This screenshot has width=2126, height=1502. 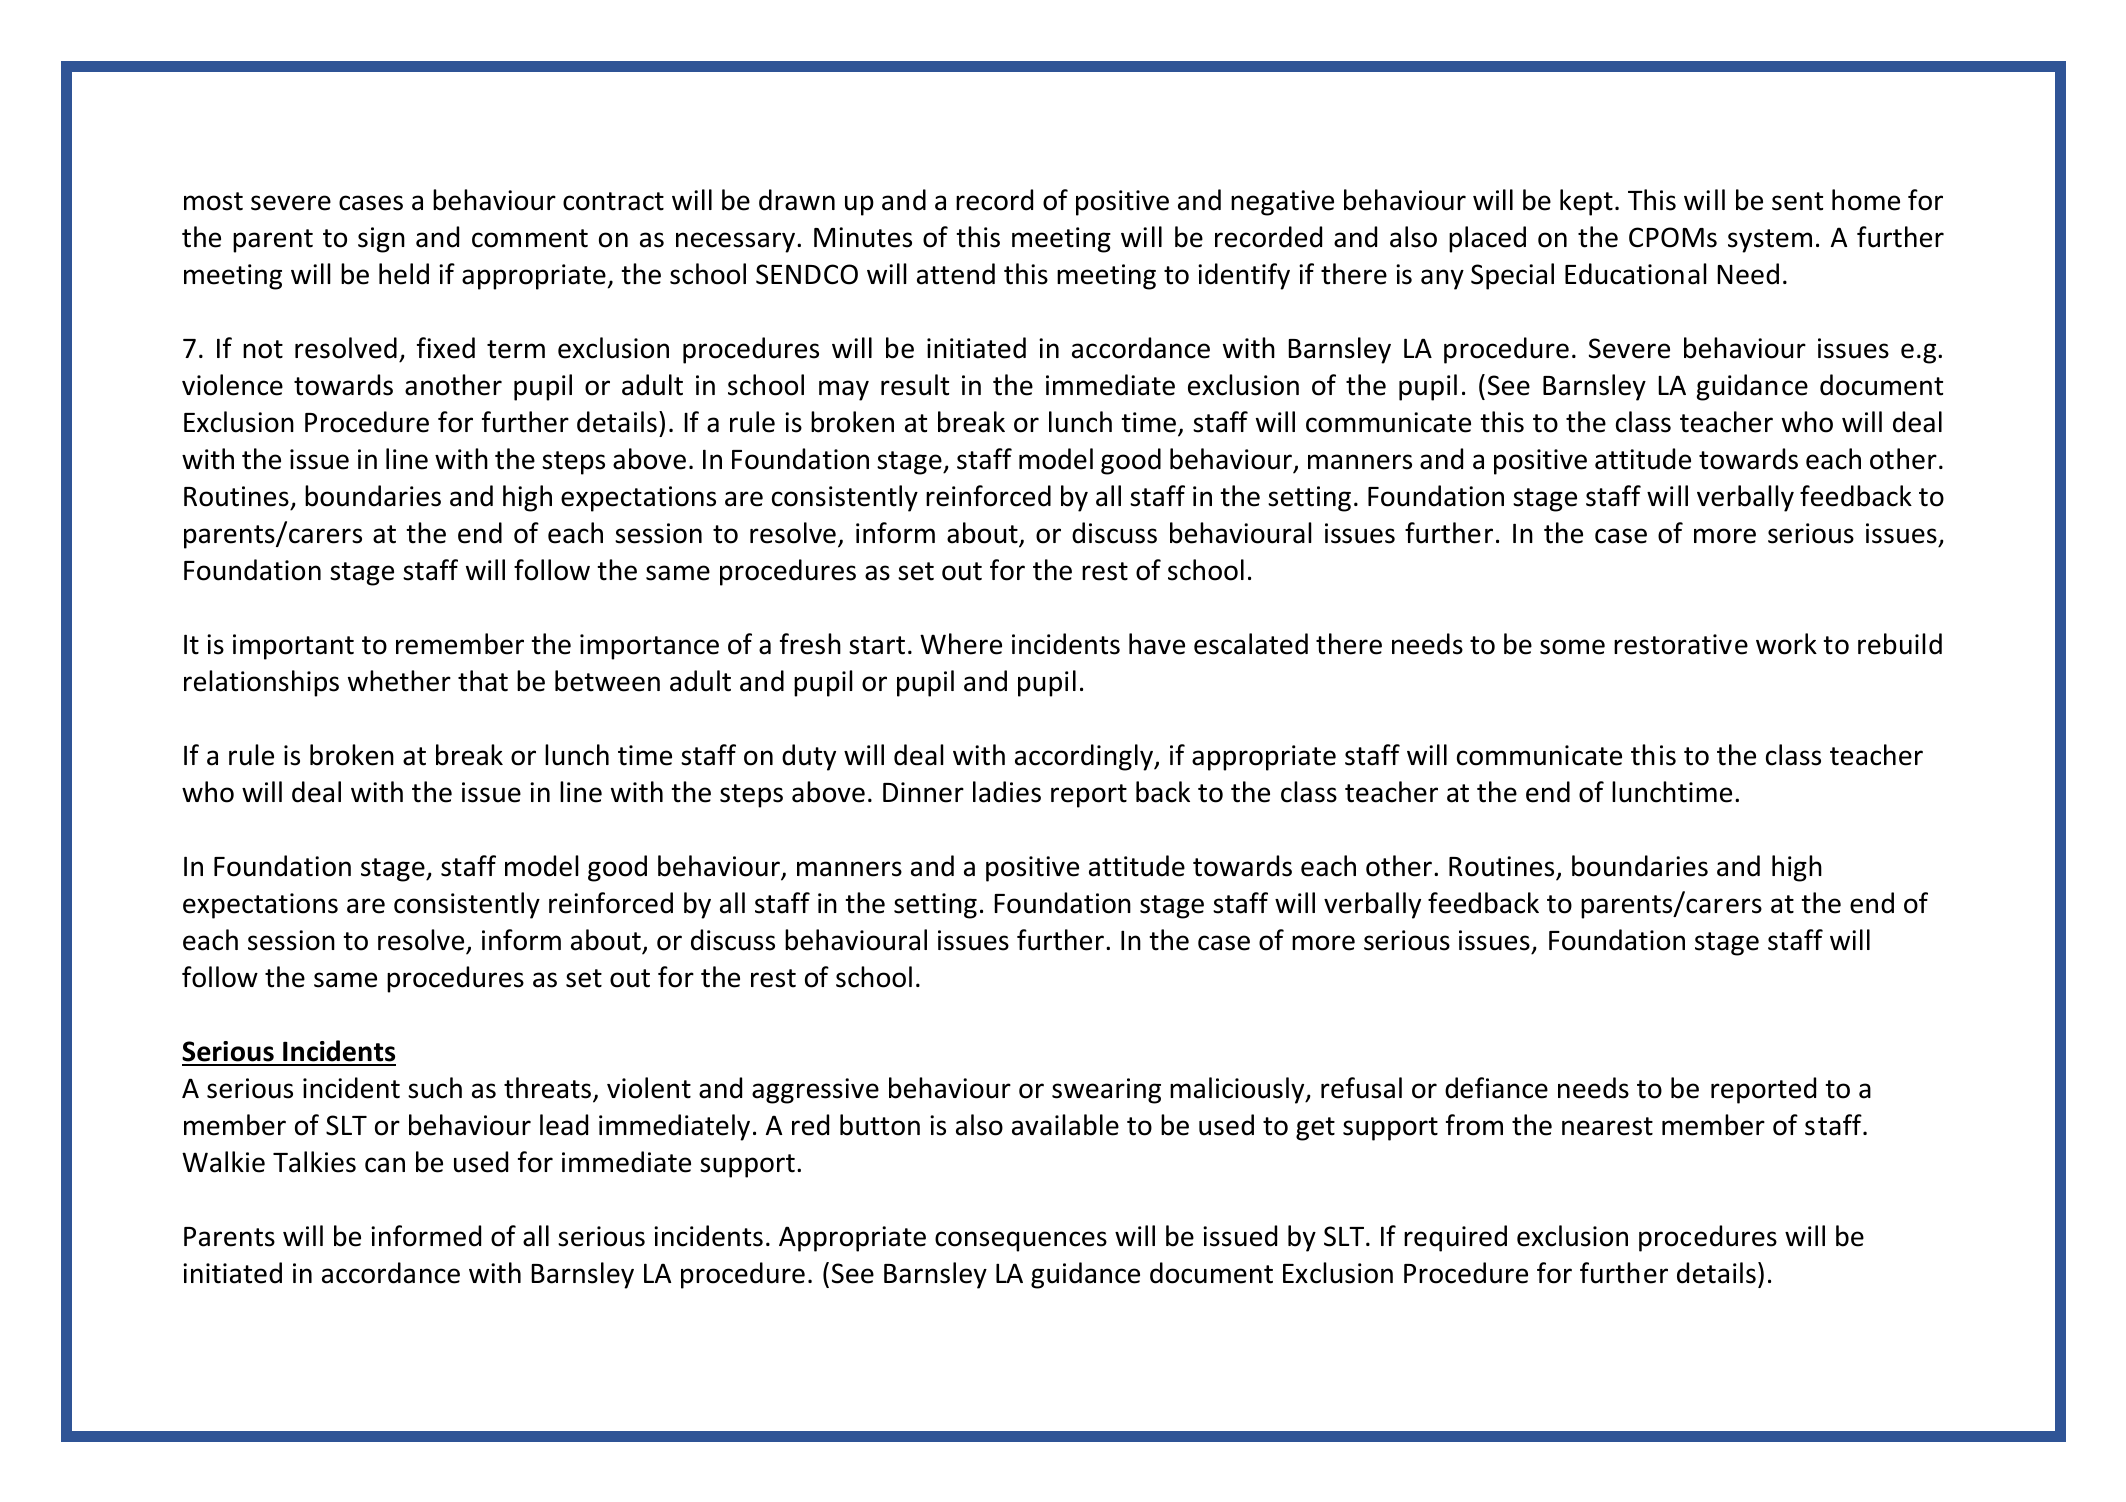 I want to click on result, so click(x=915, y=385).
